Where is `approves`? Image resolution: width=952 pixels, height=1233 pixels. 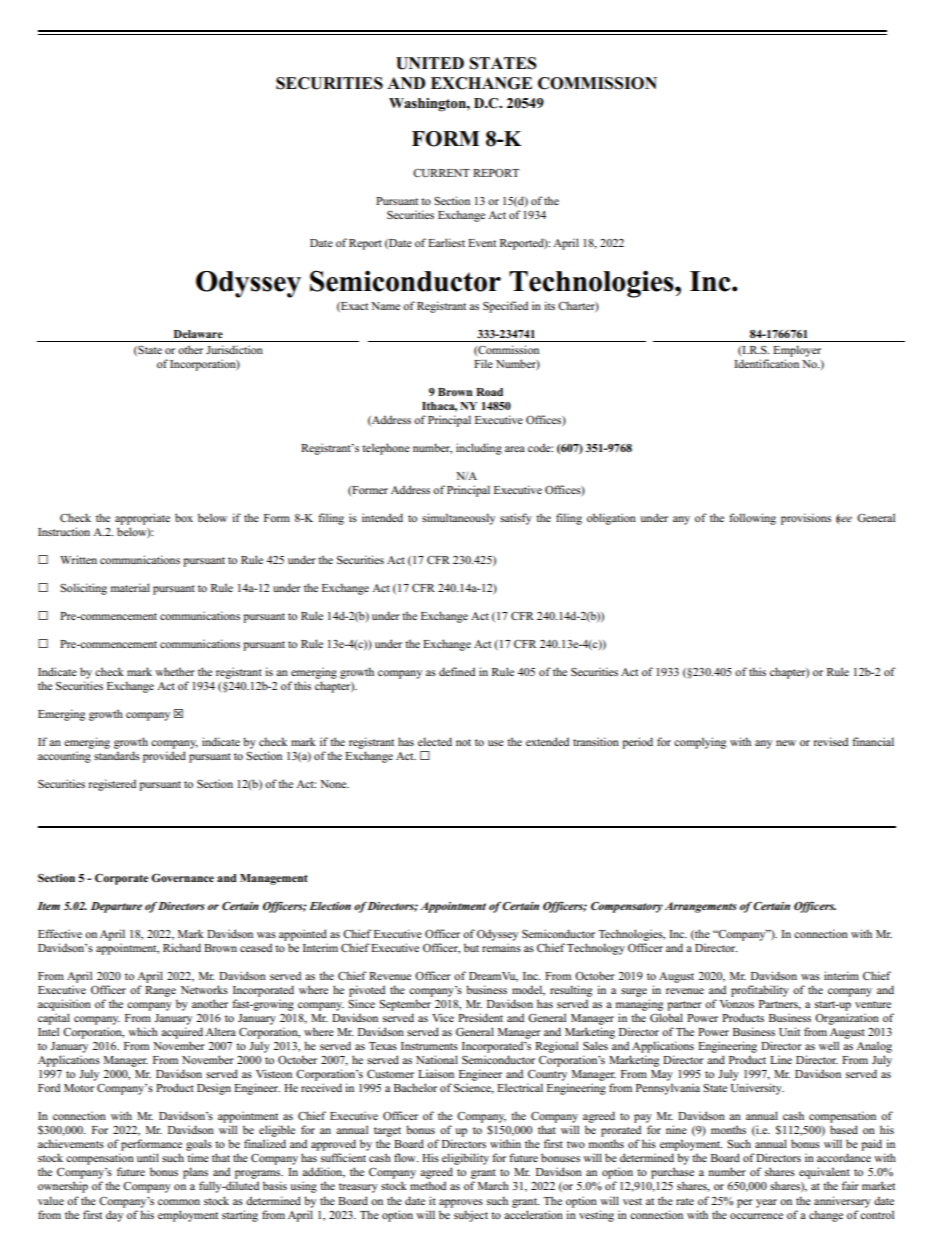 approves is located at coordinates (461, 1203).
